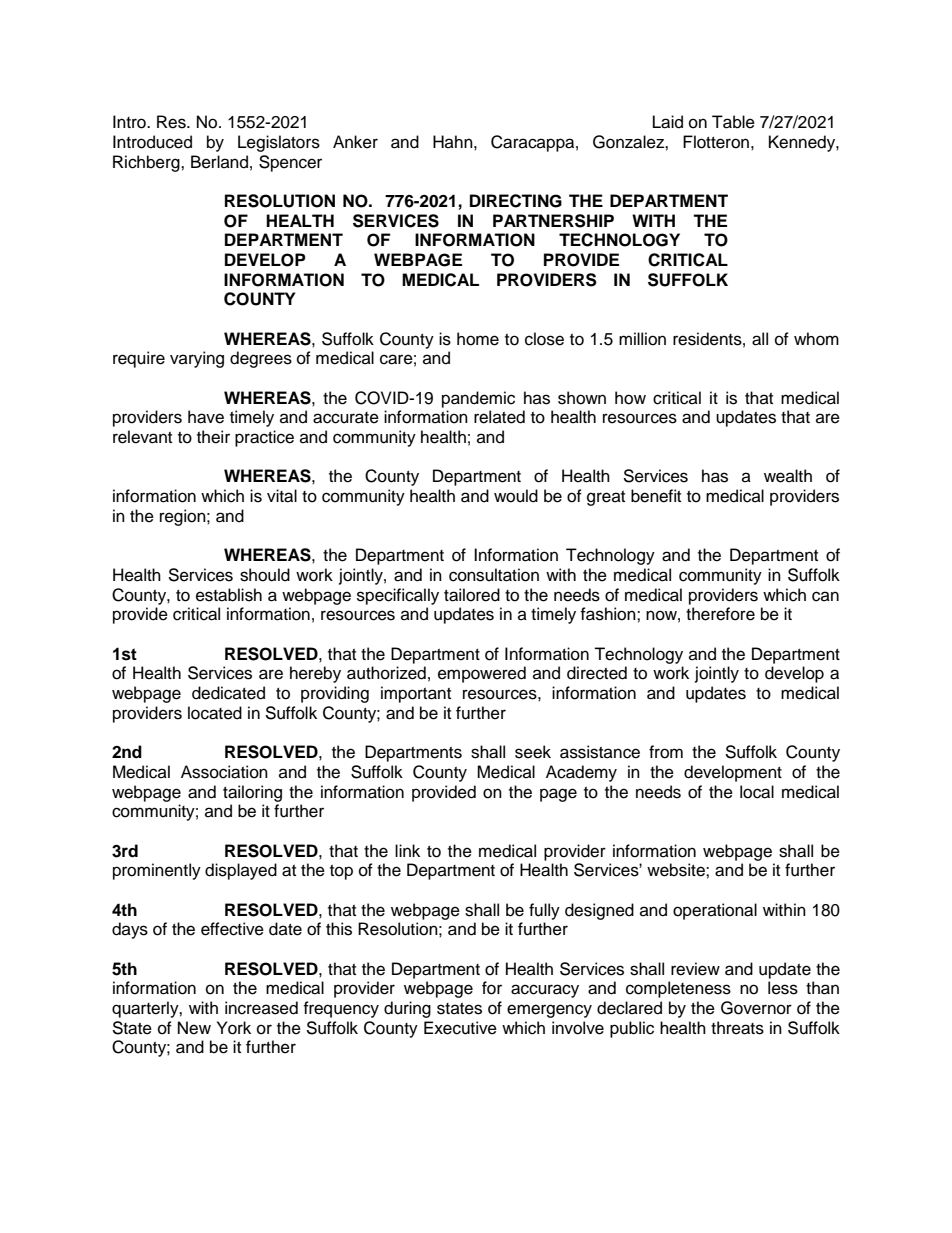  I want to click on related, so click(499, 417).
